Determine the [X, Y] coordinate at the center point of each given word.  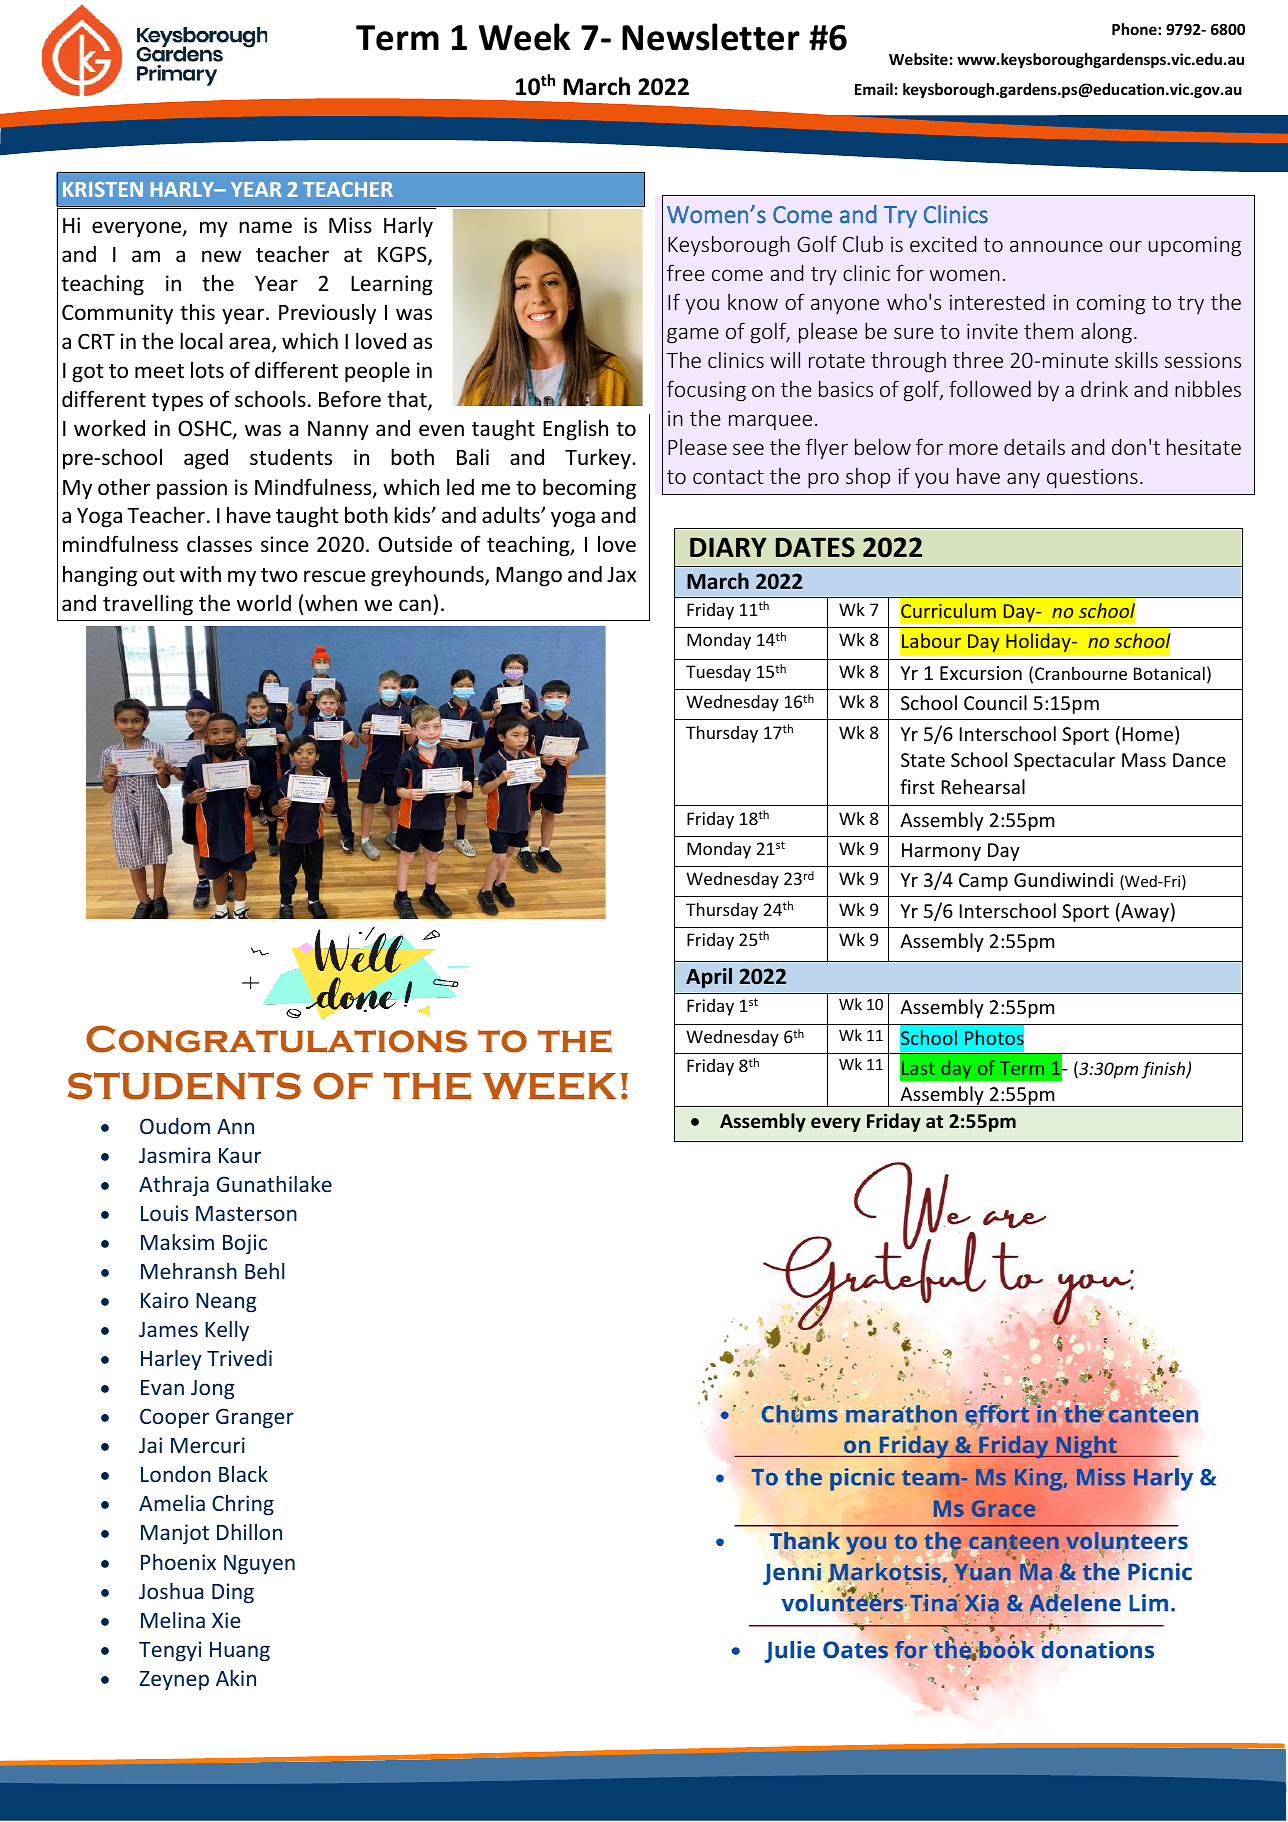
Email [874, 89]
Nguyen [259, 1565]
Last [918, 1068]
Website [918, 59]
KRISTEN [103, 189]
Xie [226, 1620]
